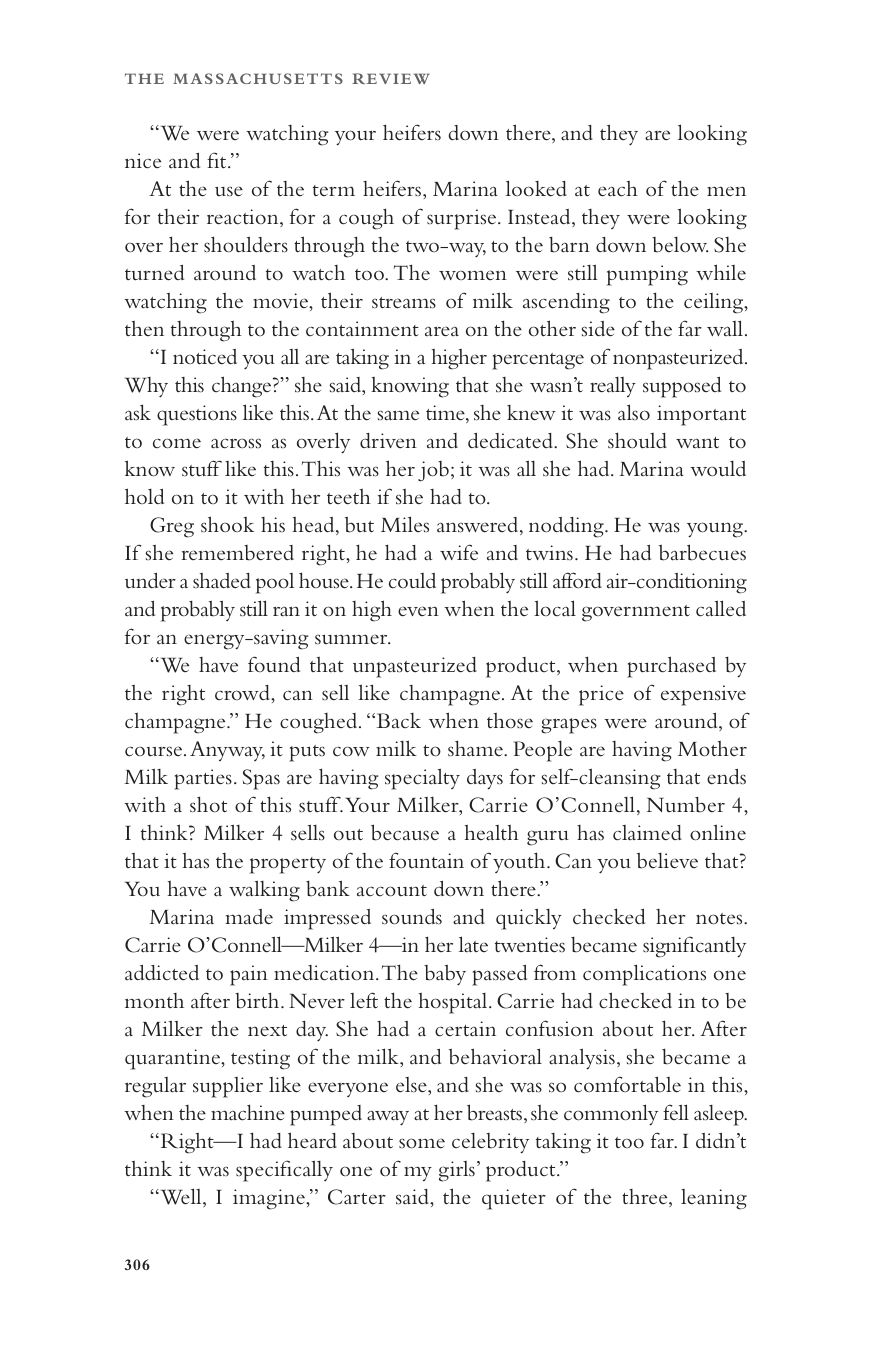  I want to click on purchased, so click(671, 667).
